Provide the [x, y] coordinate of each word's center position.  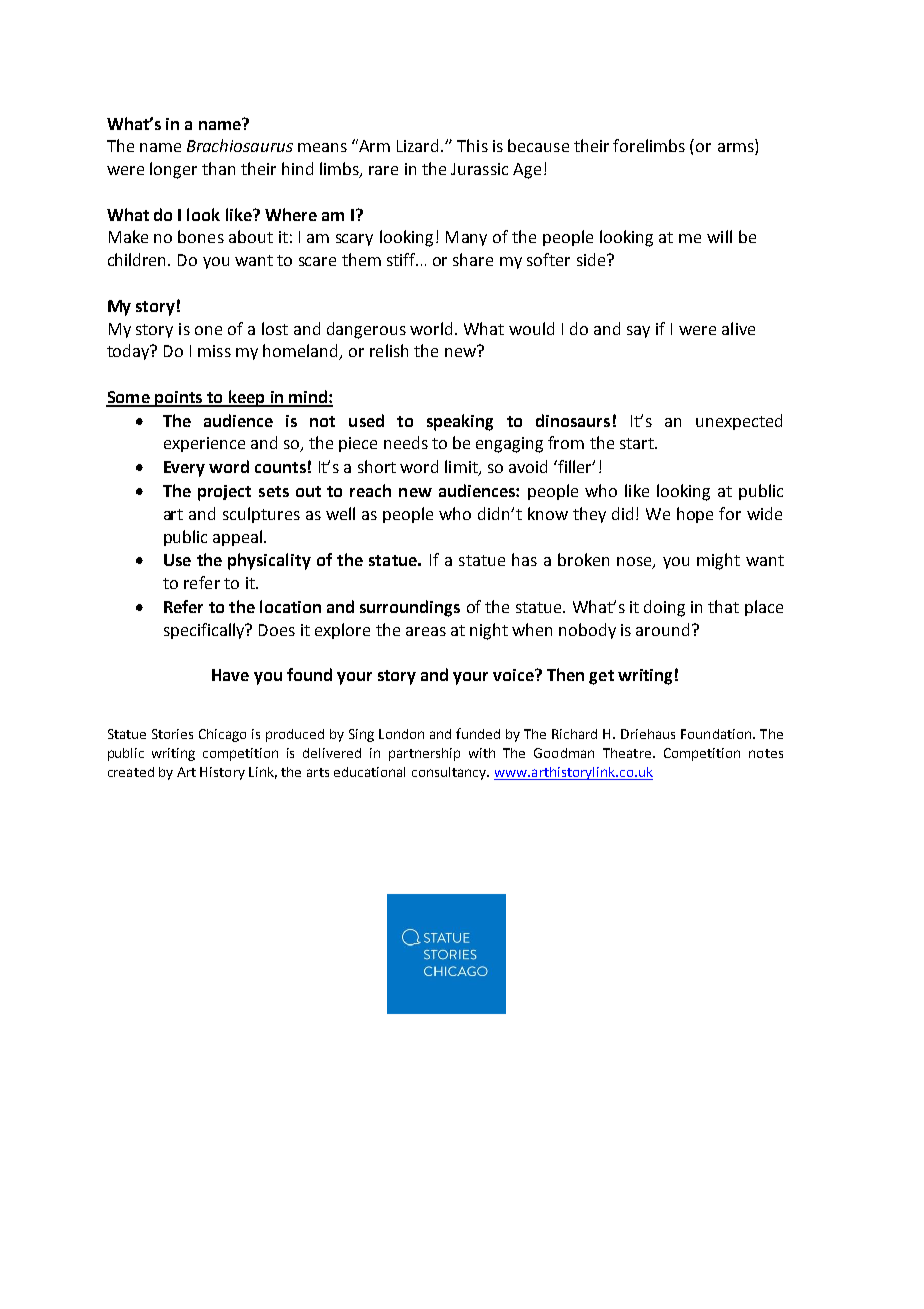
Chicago [222, 735]
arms [737, 149]
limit [462, 468]
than [218, 168]
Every [184, 469]
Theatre [628, 753]
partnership [424, 754]
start [638, 443]
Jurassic [479, 169]
